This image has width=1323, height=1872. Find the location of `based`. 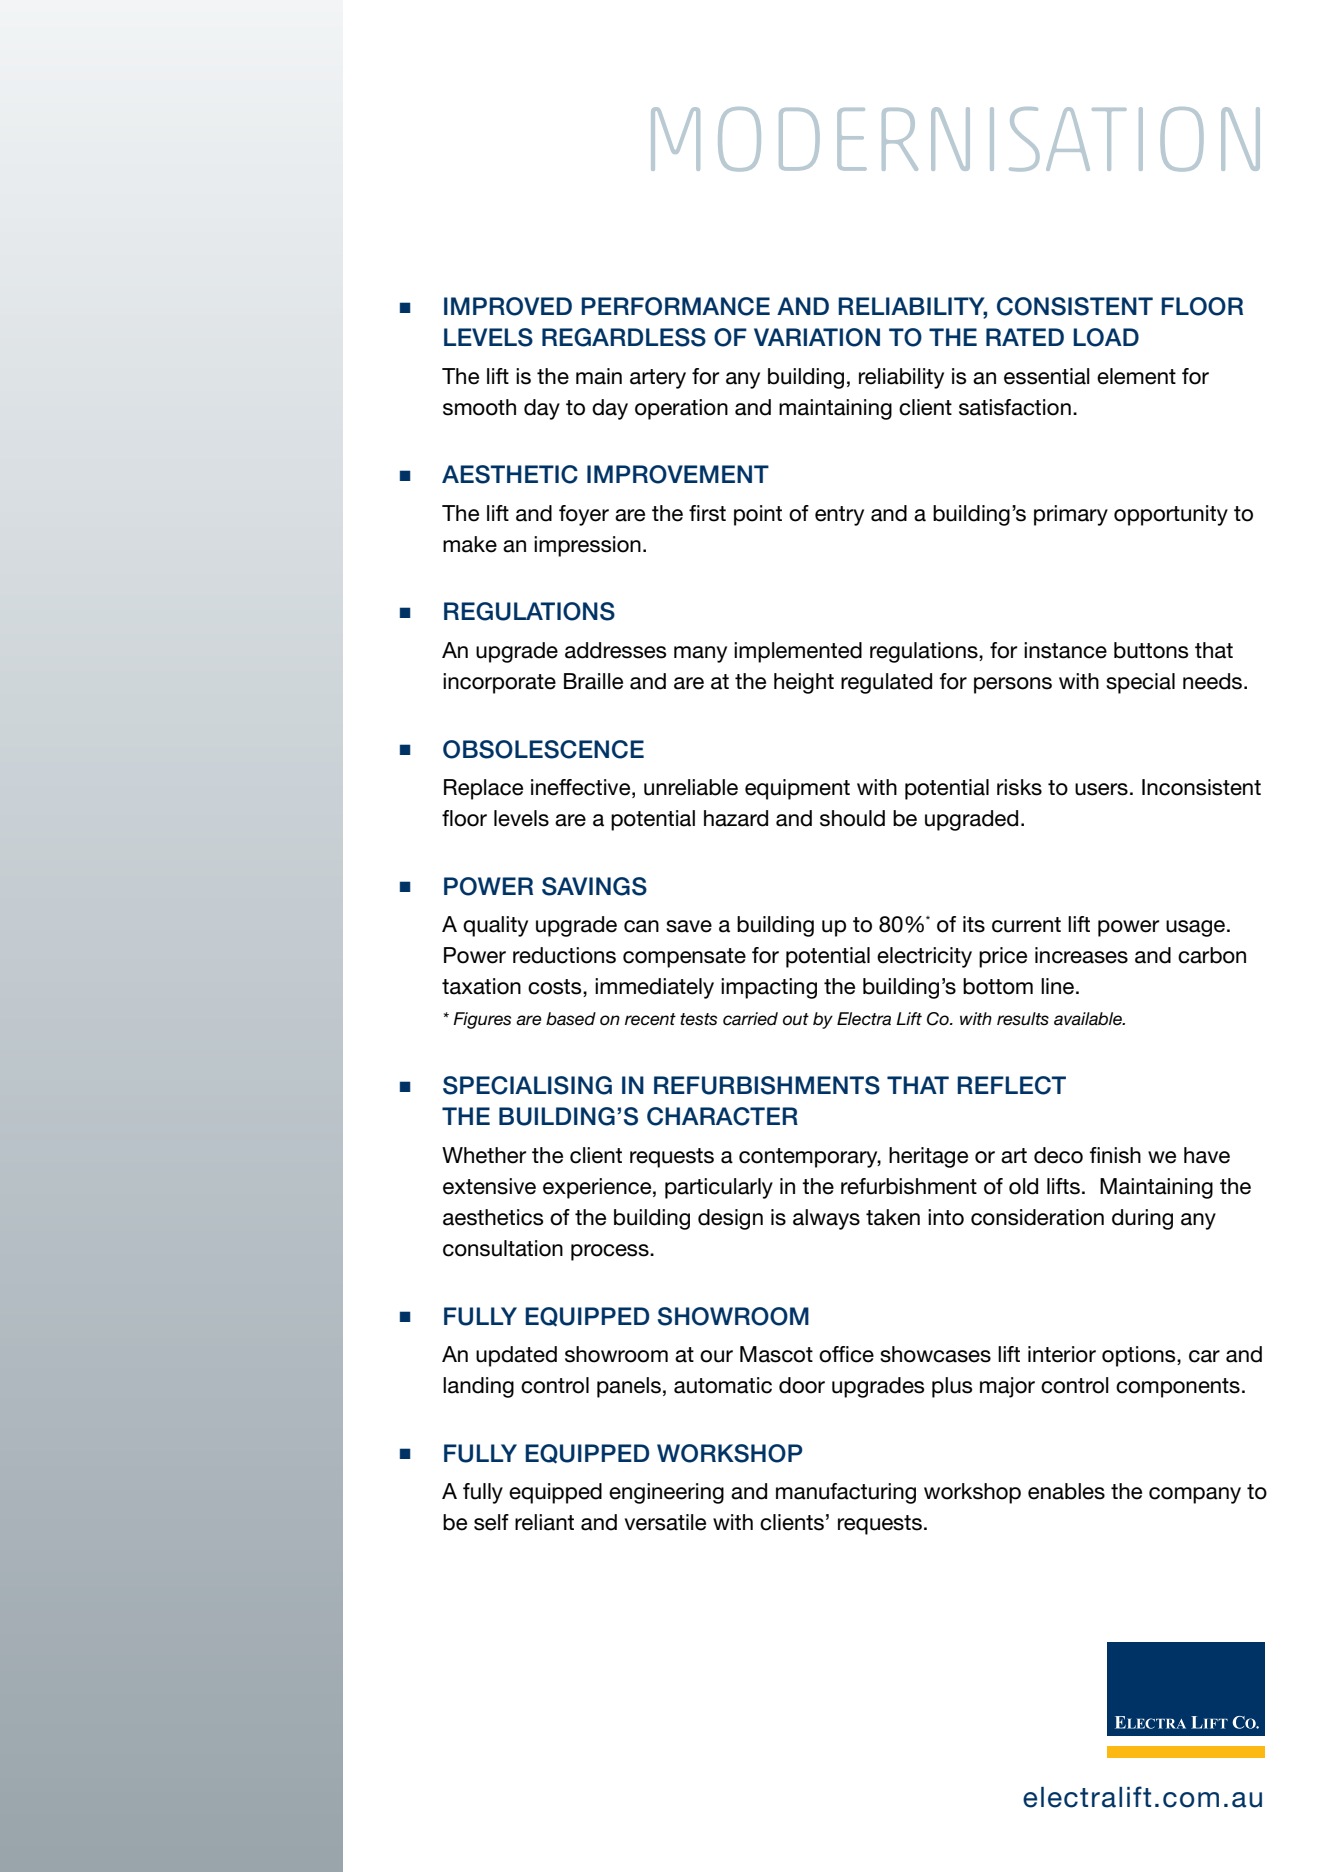

based is located at coordinates (571, 1019).
